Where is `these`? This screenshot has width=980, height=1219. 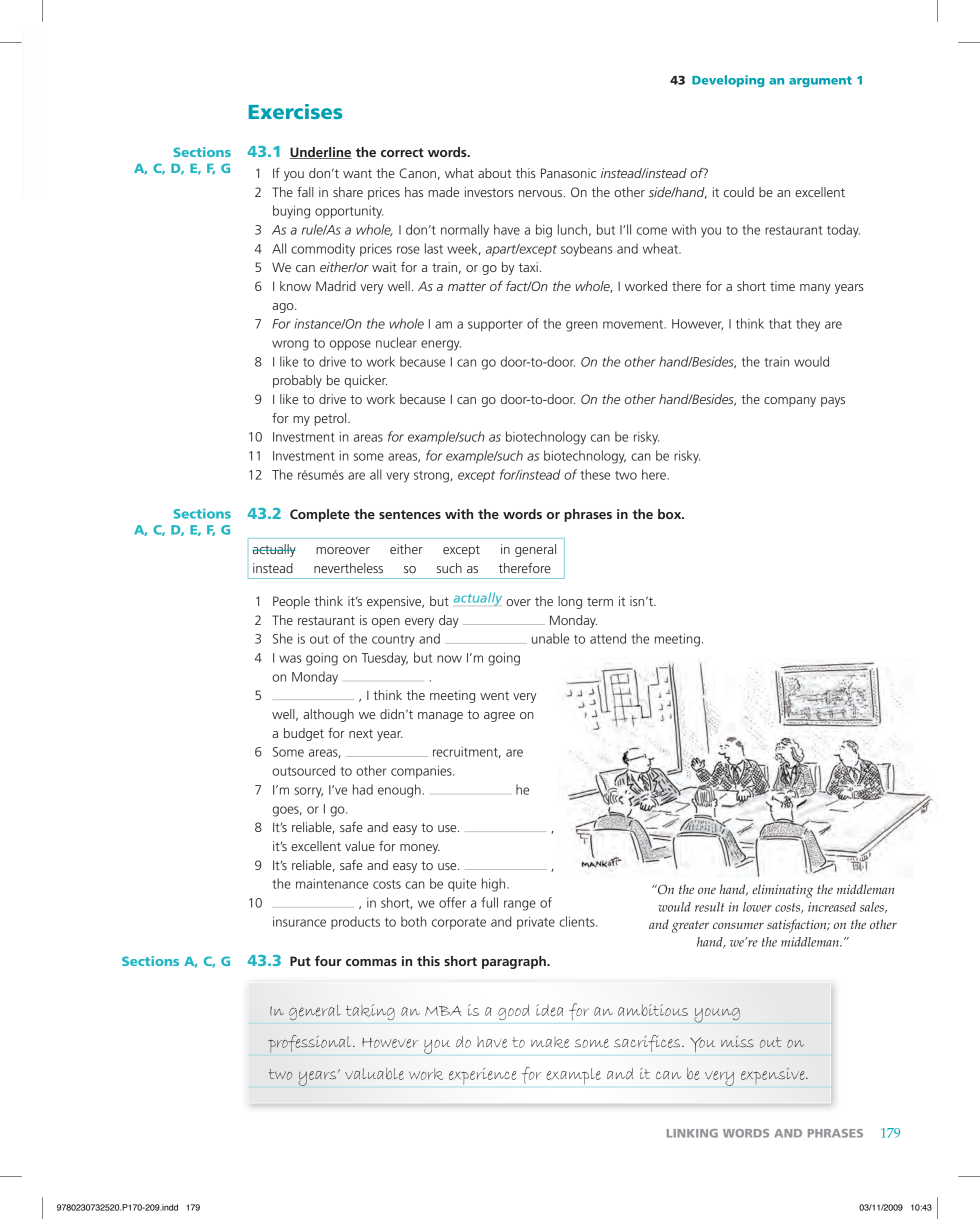 these is located at coordinates (595, 474).
